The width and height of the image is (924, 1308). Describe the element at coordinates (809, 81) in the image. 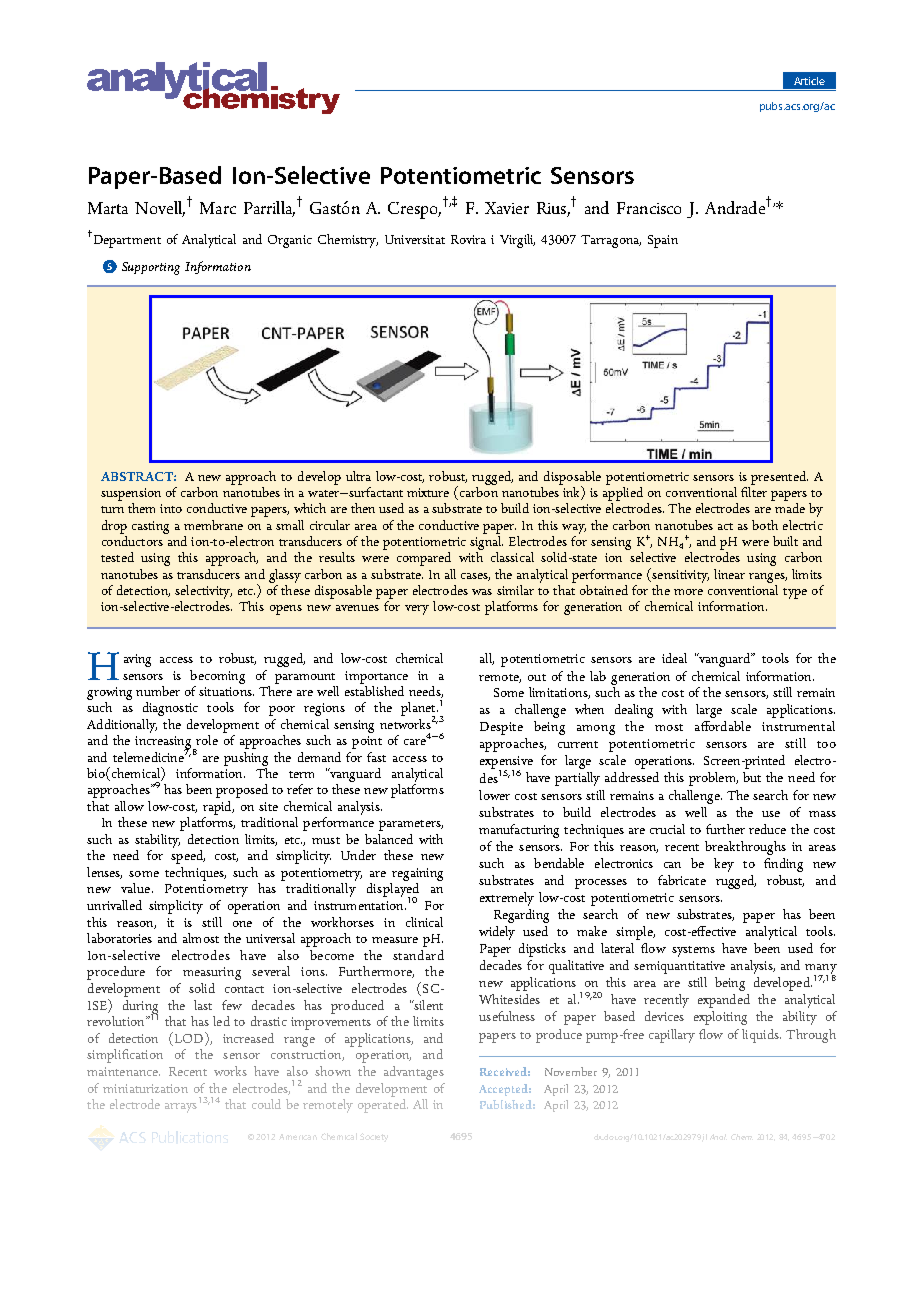

I see `Article` at that location.
